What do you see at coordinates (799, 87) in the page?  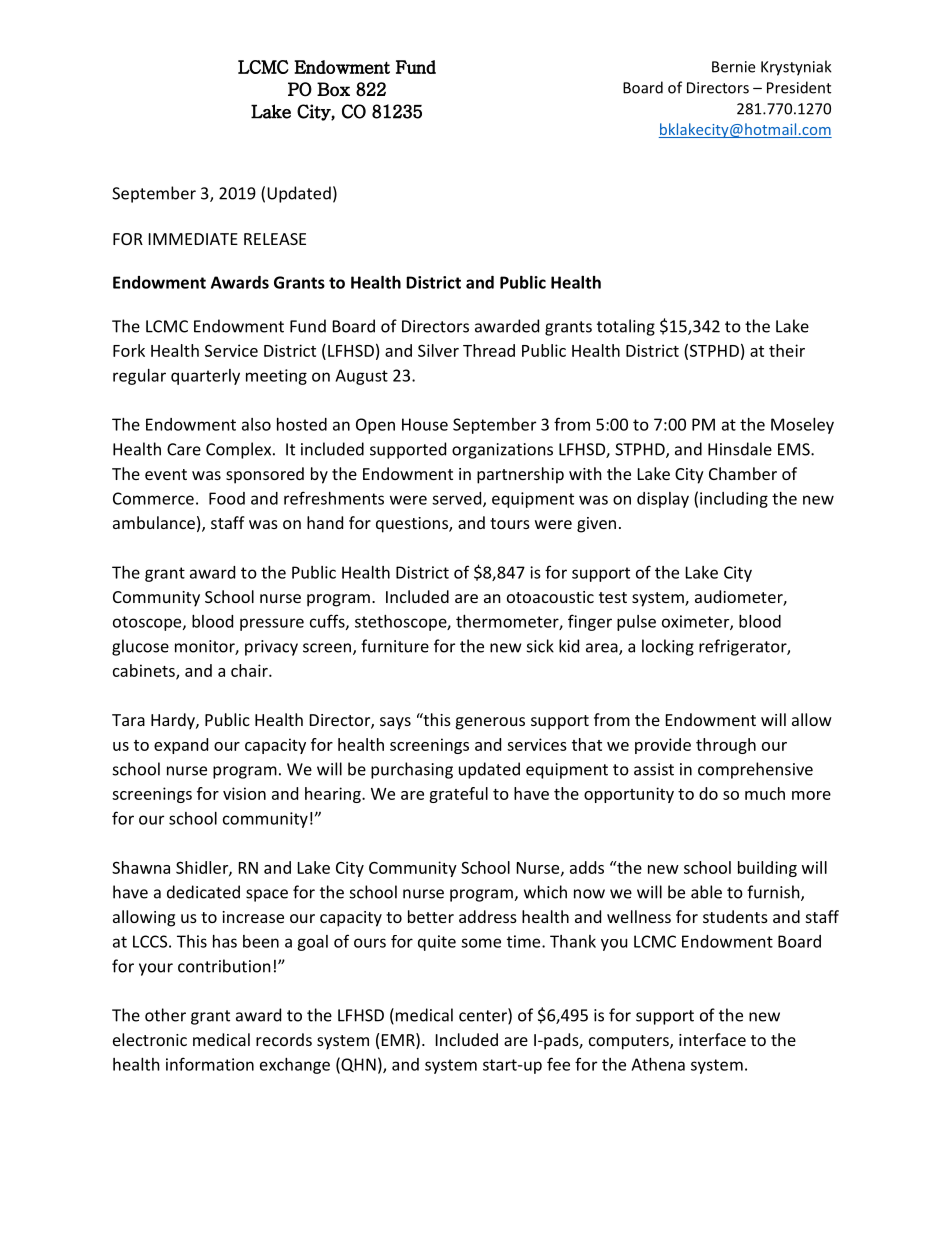 I see `President` at bounding box center [799, 87].
